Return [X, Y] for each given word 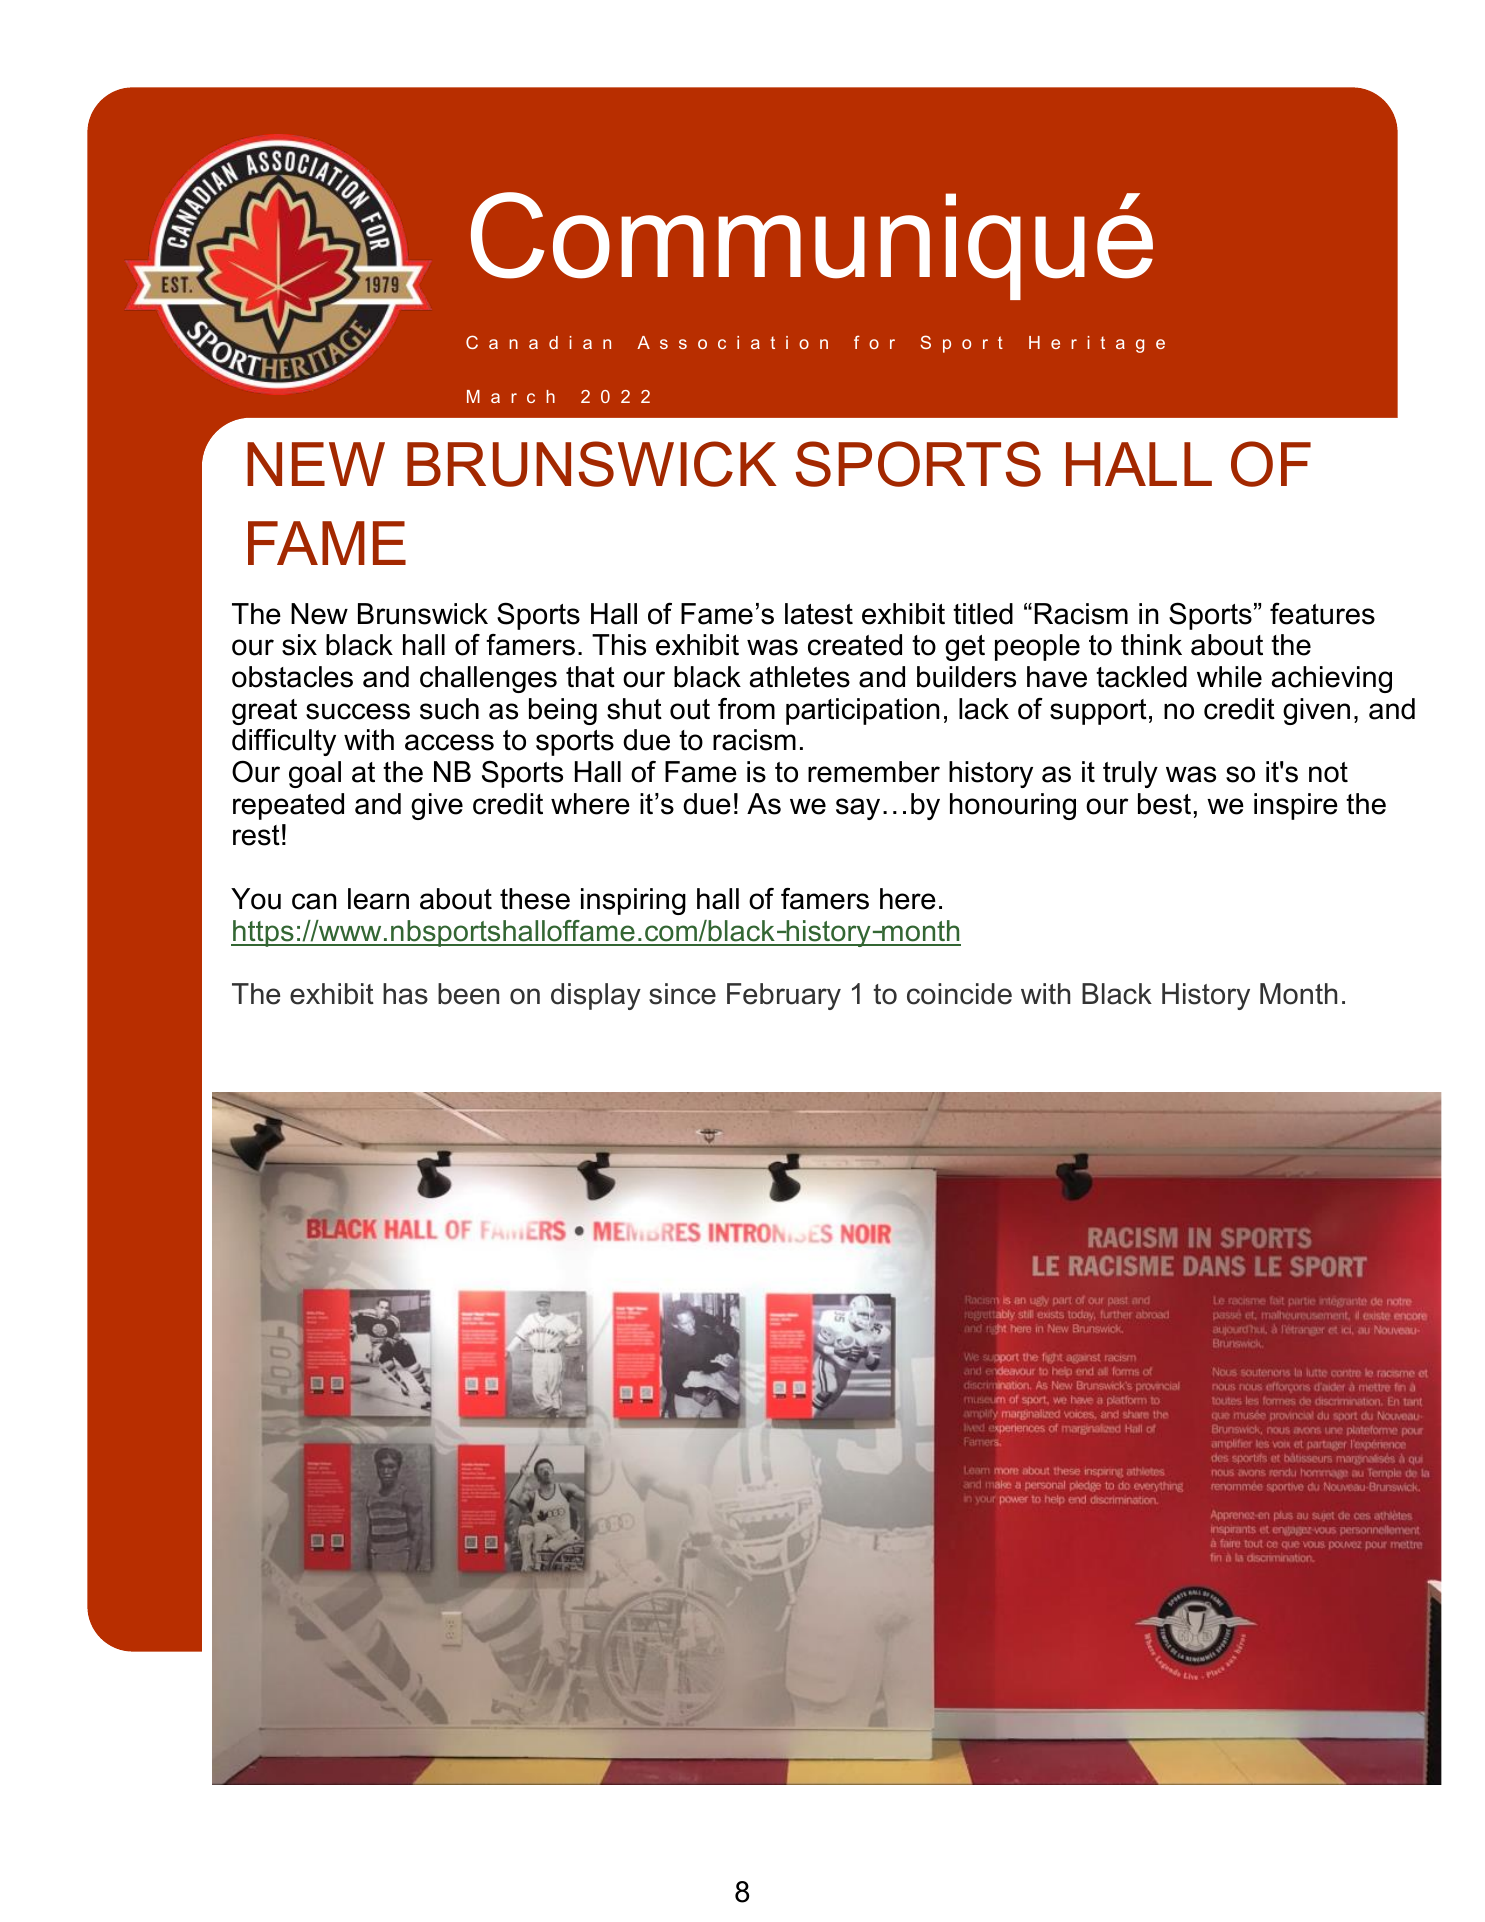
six [299, 645]
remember [874, 772]
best [1164, 804]
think [1151, 644]
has [405, 994]
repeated [288, 806]
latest [819, 614]
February [784, 996]
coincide [959, 994]
